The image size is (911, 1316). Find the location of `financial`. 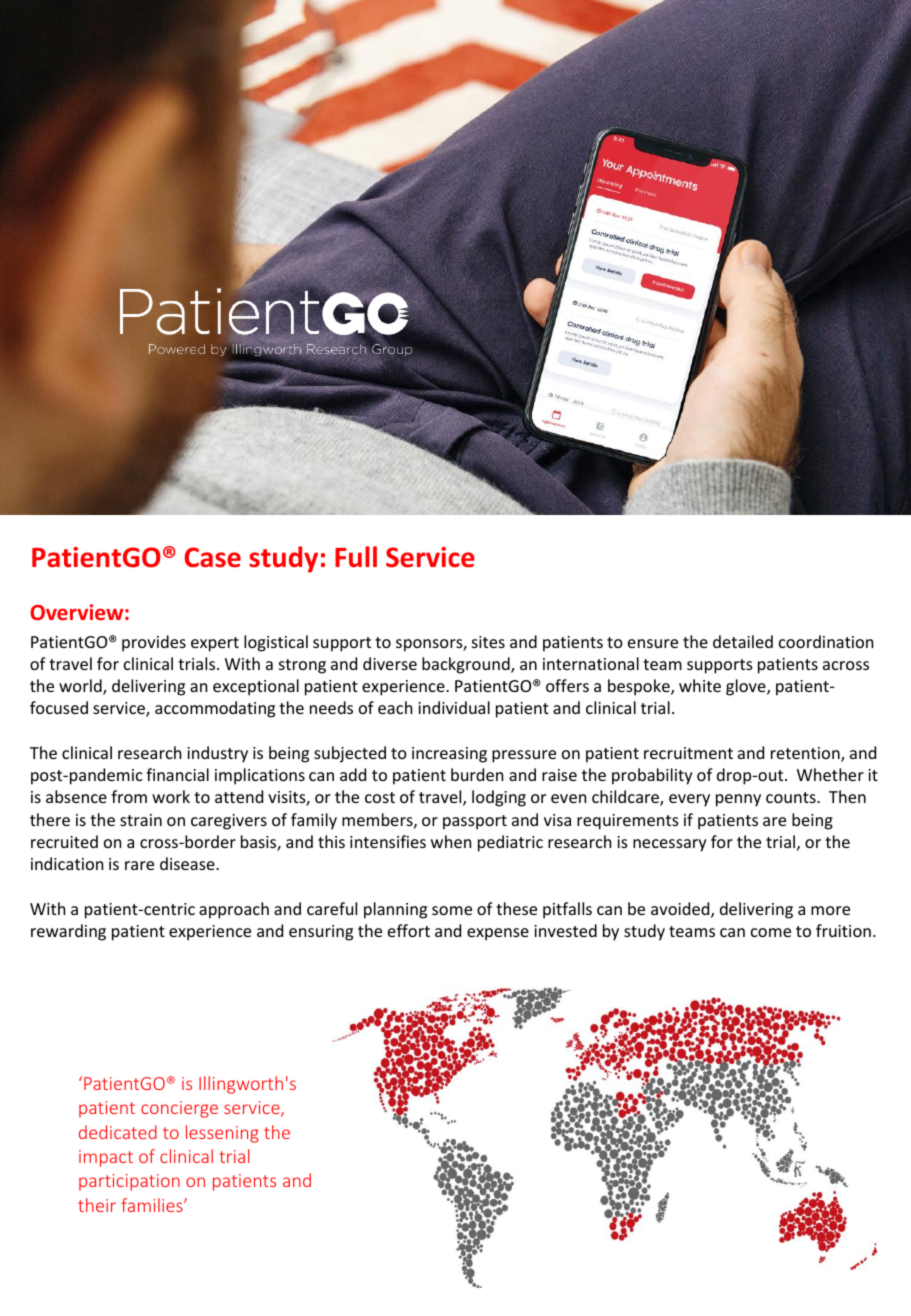

financial is located at coordinates (177, 774).
